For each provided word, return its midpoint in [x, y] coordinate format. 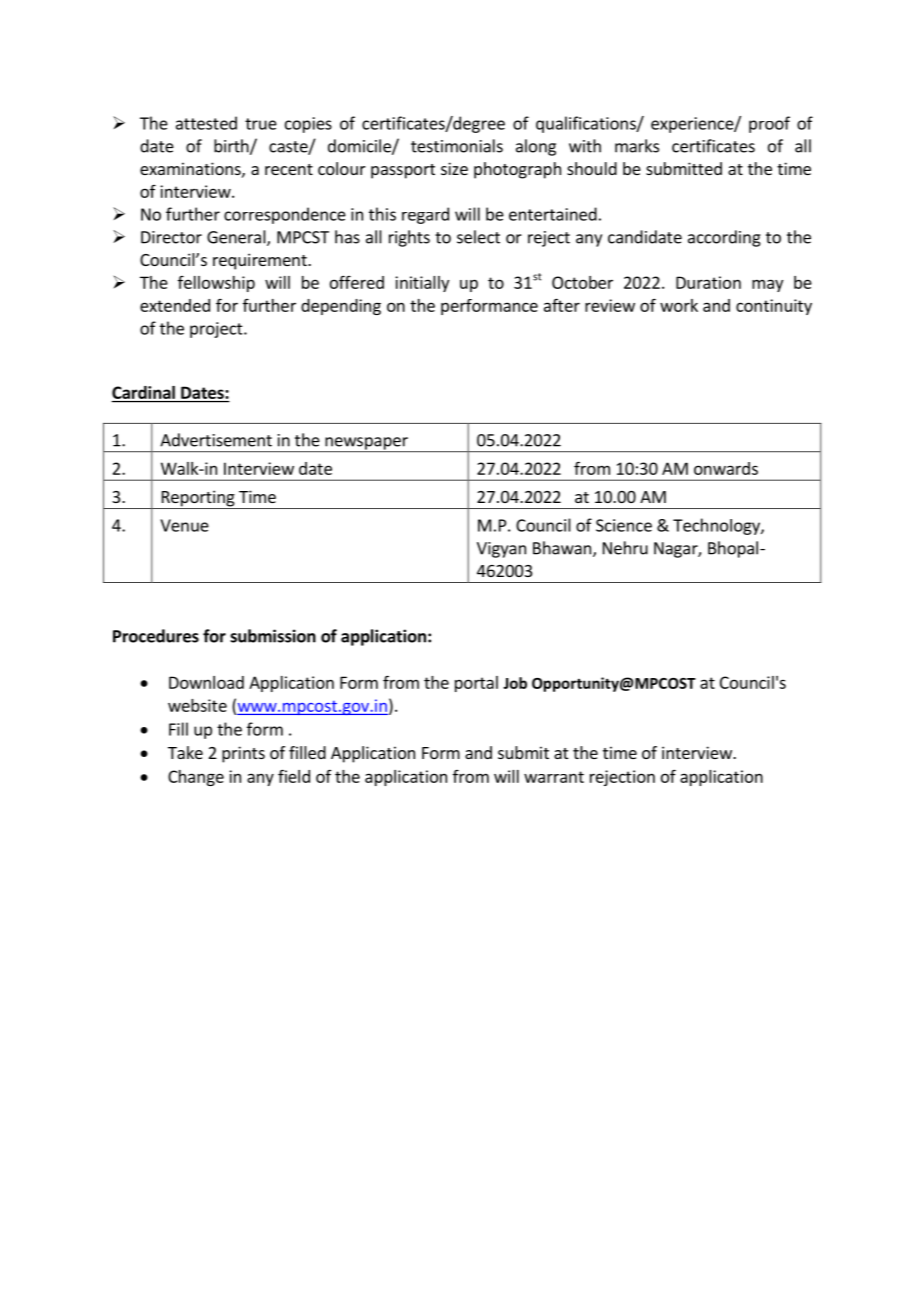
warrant [554, 777]
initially [422, 284]
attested [206, 123]
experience [693, 125]
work [679, 305]
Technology [717, 526]
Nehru [625, 548]
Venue [184, 525]
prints [243, 754]
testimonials [457, 146]
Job [515, 683]
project [217, 330]
